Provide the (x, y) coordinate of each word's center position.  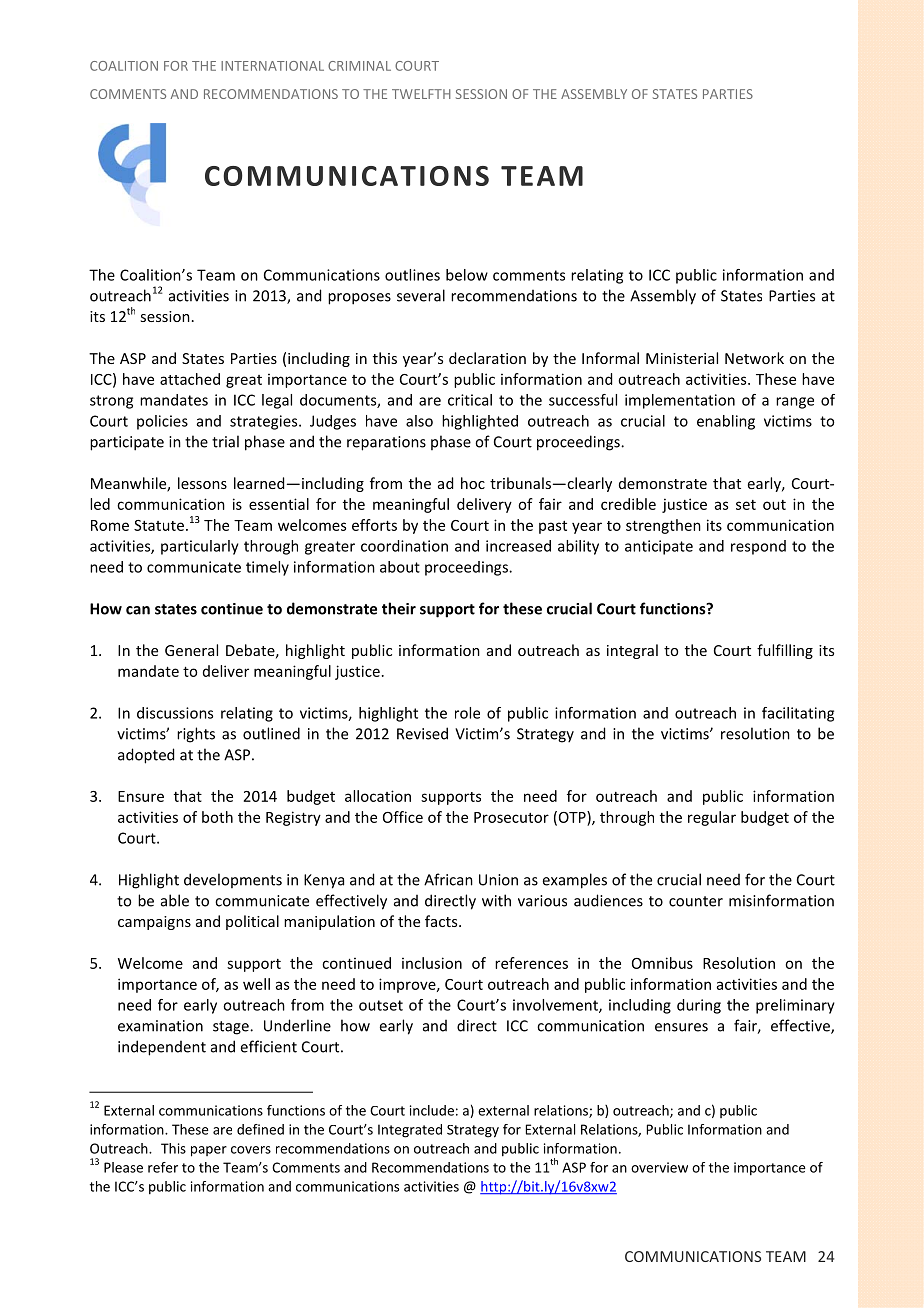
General (191, 650)
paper (209, 1151)
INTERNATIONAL (272, 66)
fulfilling (785, 651)
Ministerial (682, 358)
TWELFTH (421, 94)
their (399, 608)
